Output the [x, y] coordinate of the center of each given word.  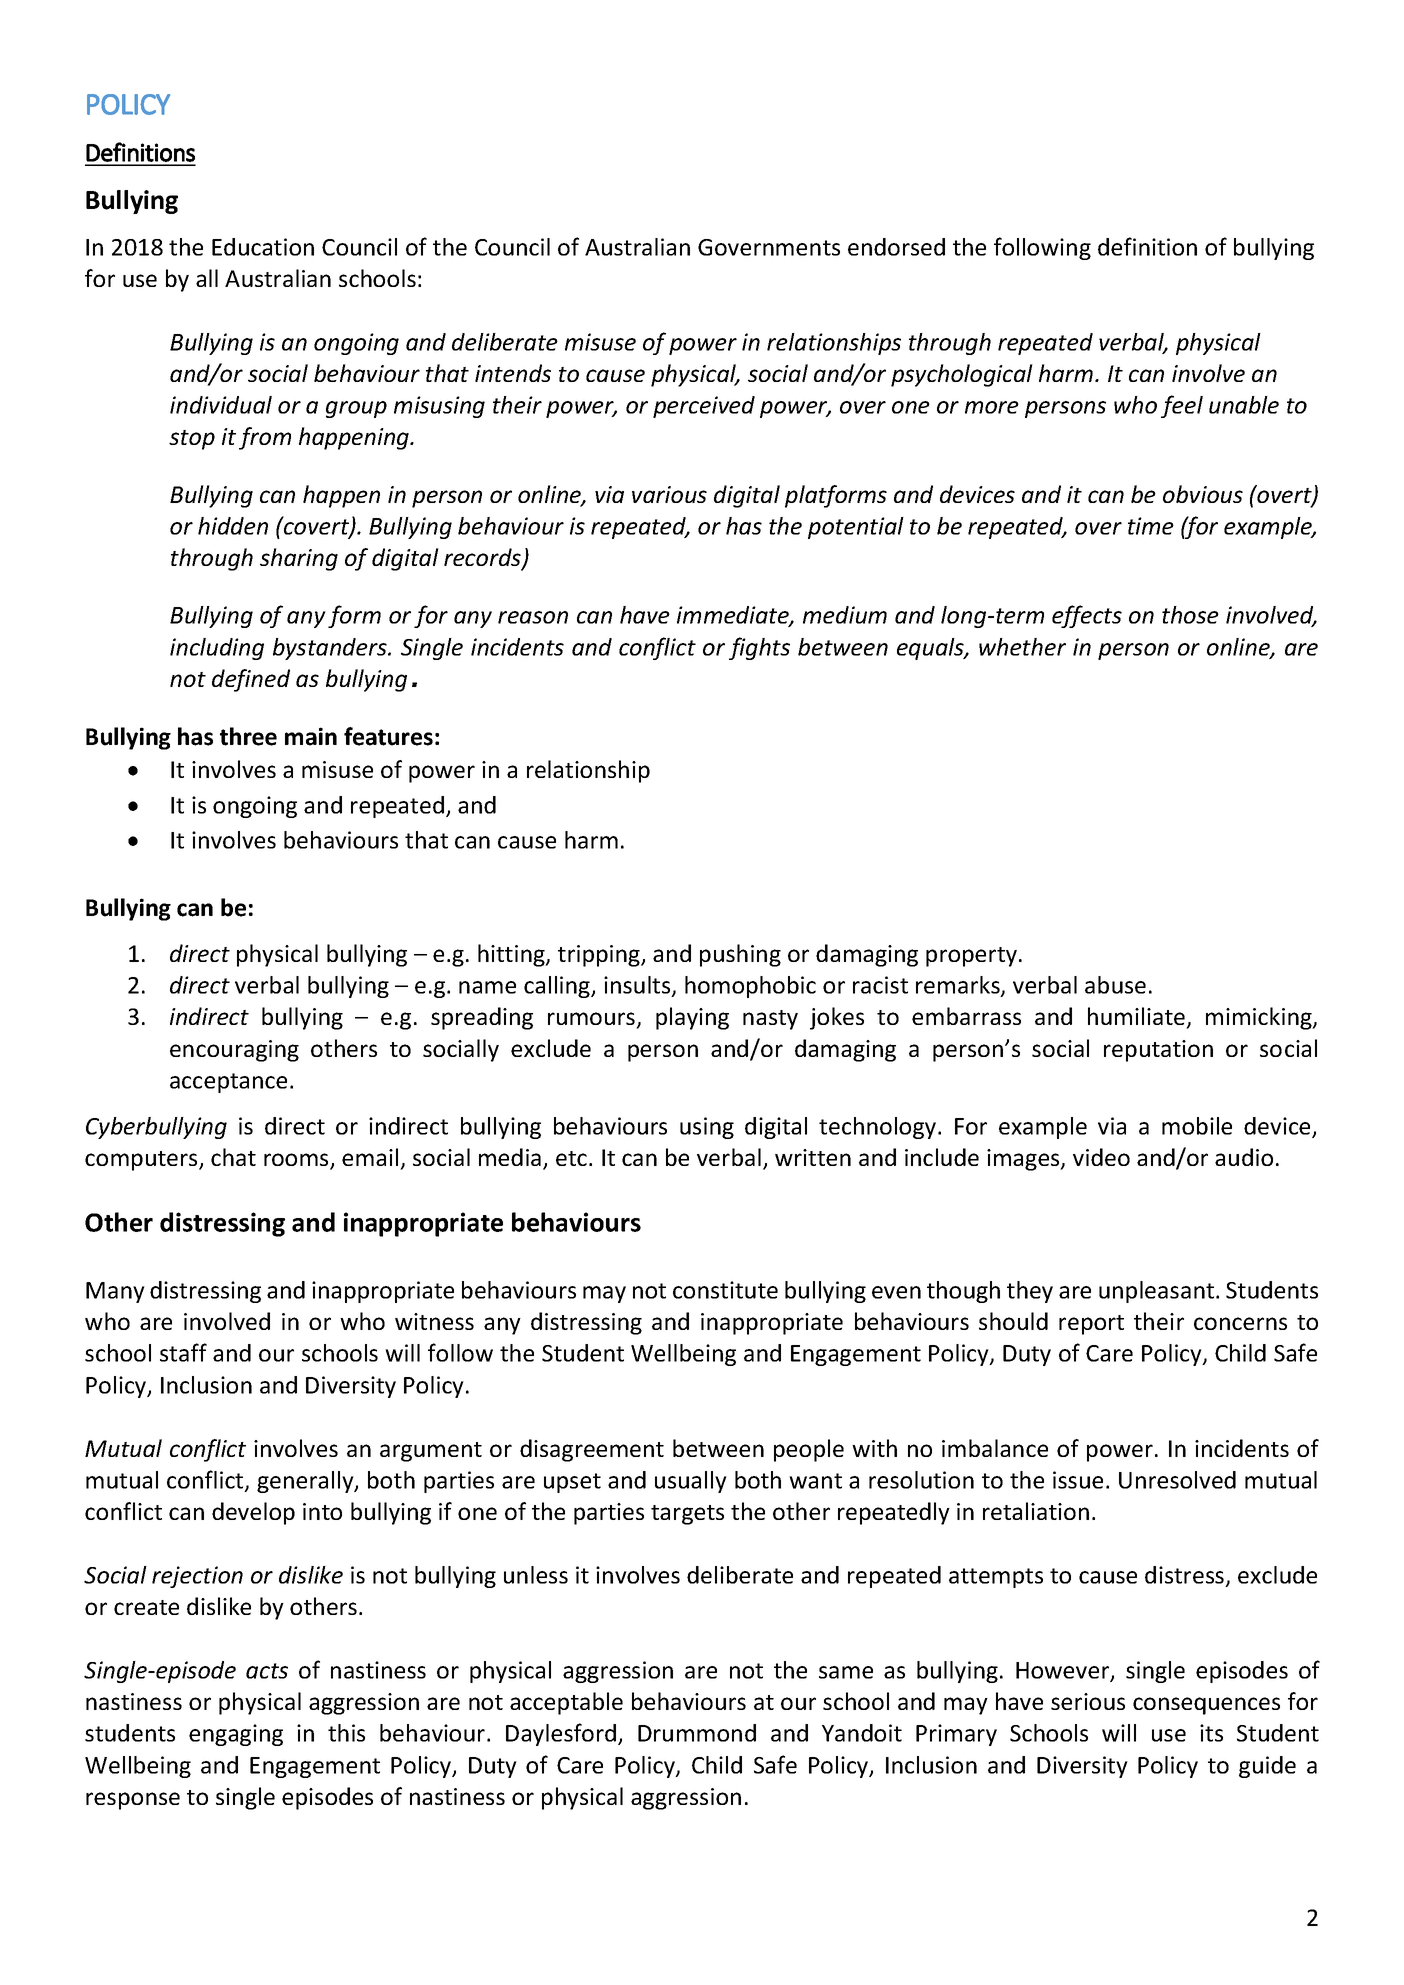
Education [263, 247]
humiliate [1136, 1016]
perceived [704, 407]
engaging [236, 1735]
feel [1182, 406]
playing [692, 1018]
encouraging [234, 1051]
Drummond [697, 1733]
